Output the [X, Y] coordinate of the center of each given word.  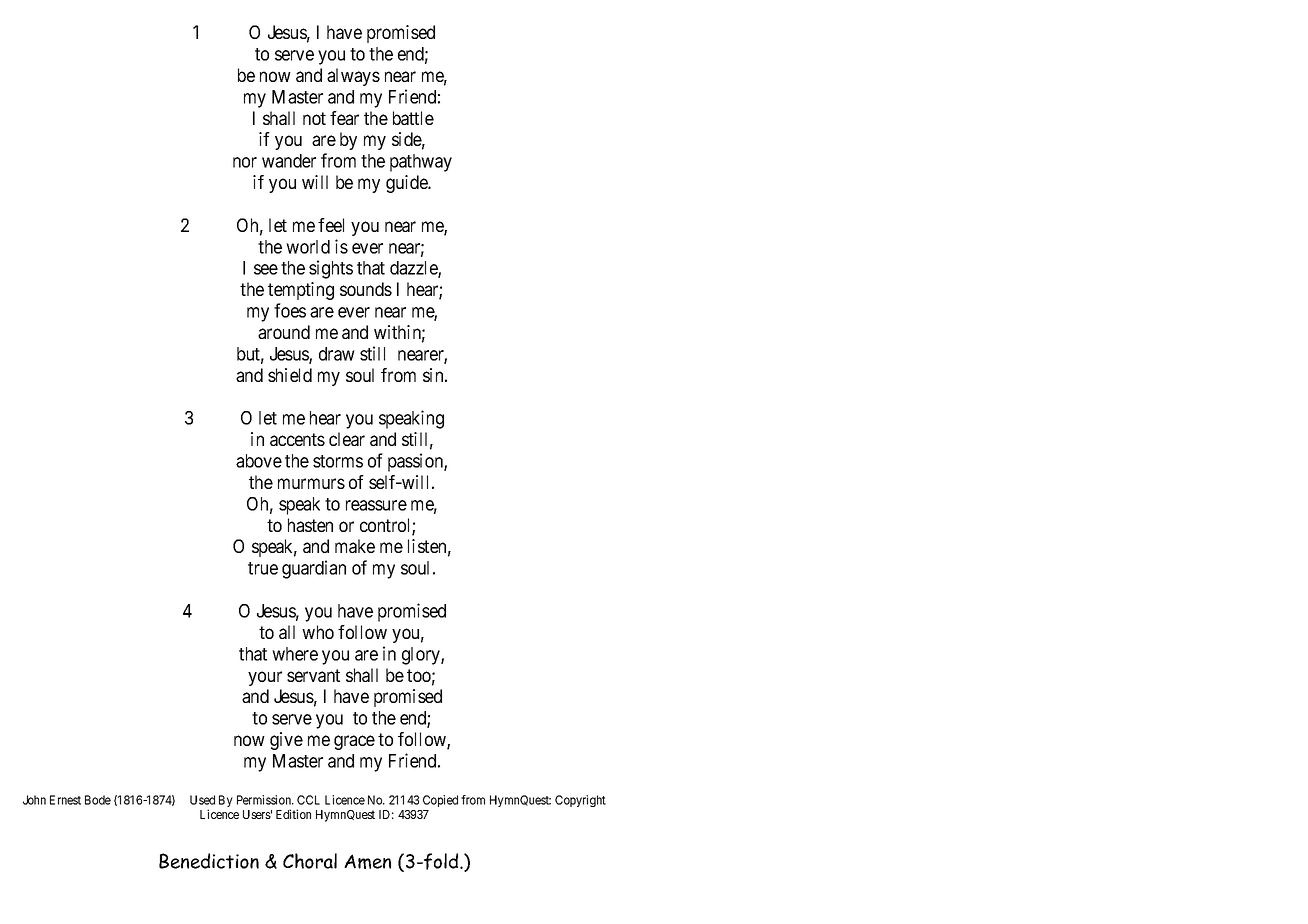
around [284, 332]
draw [337, 354]
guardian [314, 569]
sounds [366, 289]
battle [413, 118]
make [355, 546]
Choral [310, 861]
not [314, 118]
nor [245, 162]
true [263, 568]
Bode [98, 800]
